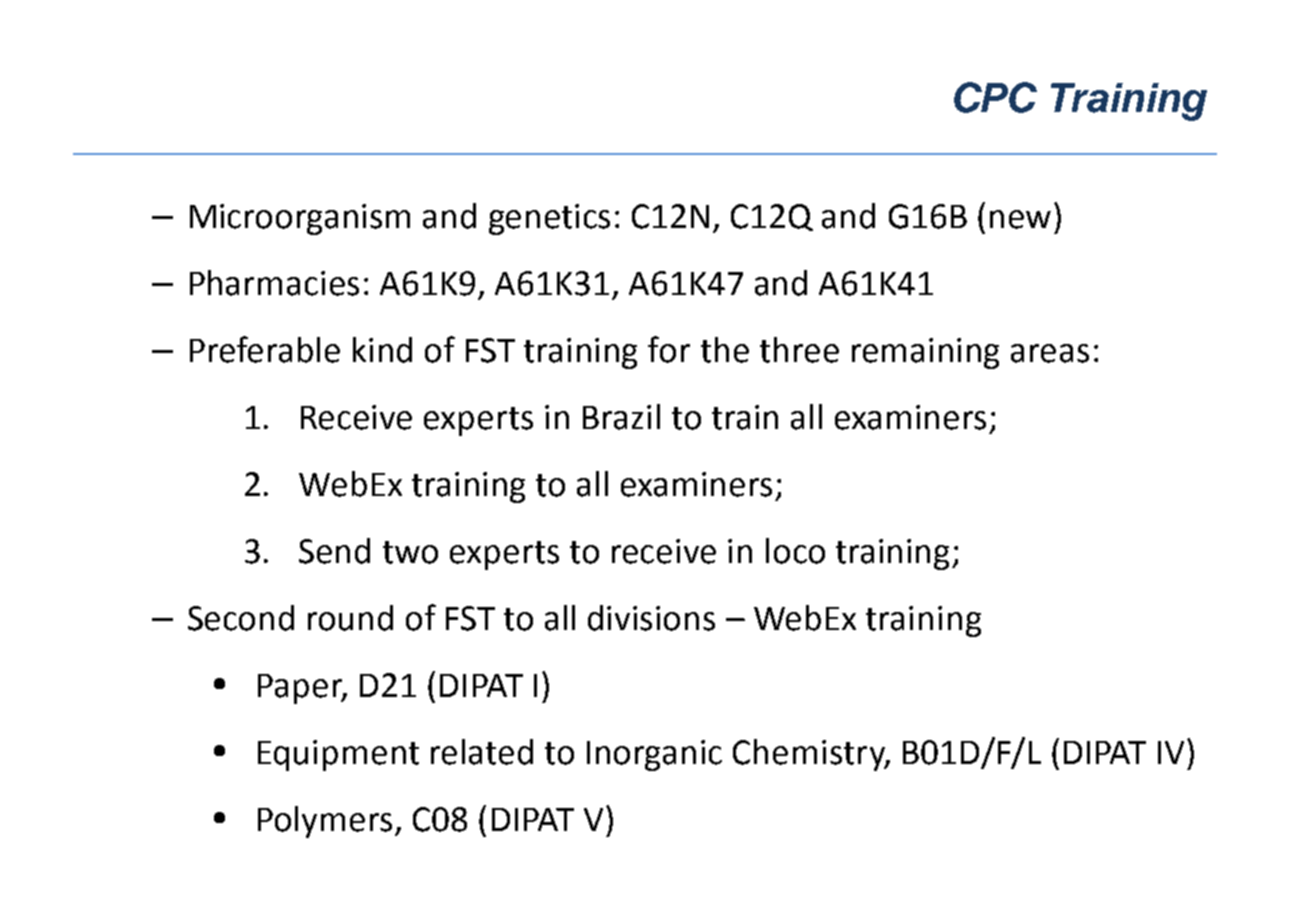 Image resolution: width=1308 pixels, height=924 pixels. I want to click on for, so click(669, 349).
